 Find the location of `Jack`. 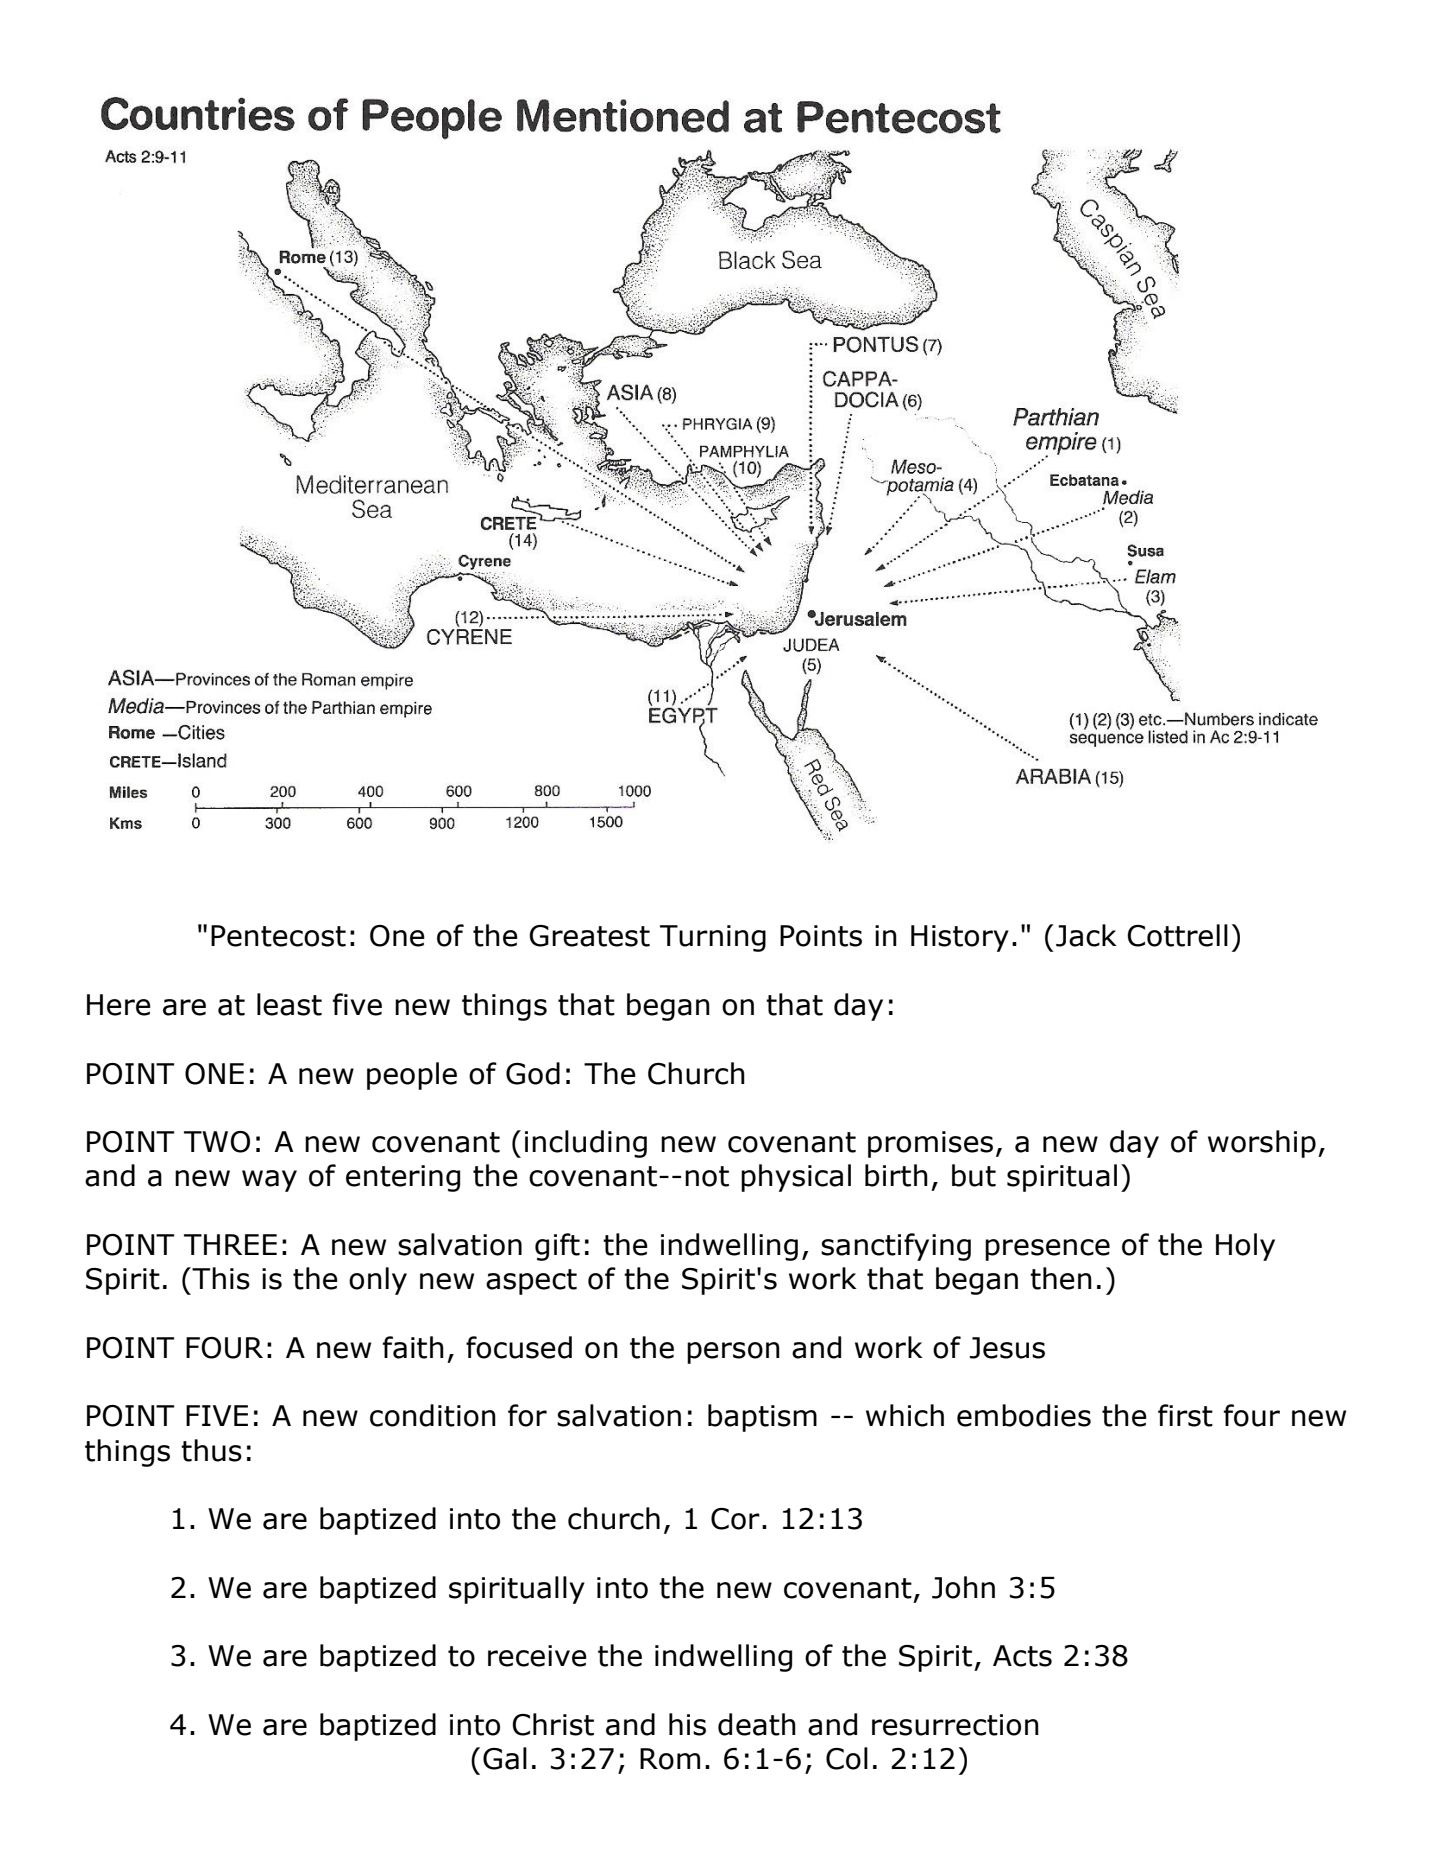

Jack is located at coordinates (1086, 935).
